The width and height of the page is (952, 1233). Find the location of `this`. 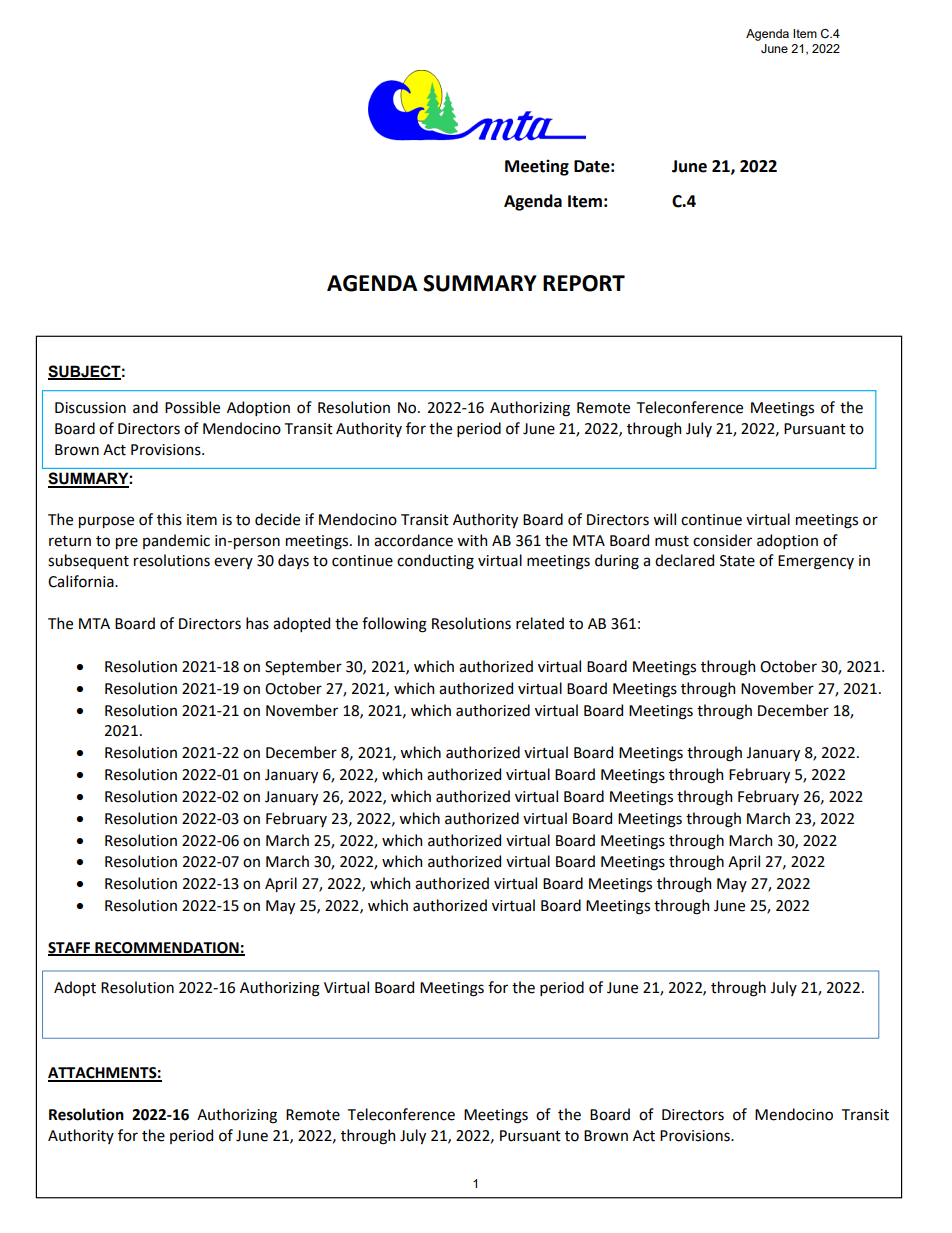

this is located at coordinates (169, 519).
